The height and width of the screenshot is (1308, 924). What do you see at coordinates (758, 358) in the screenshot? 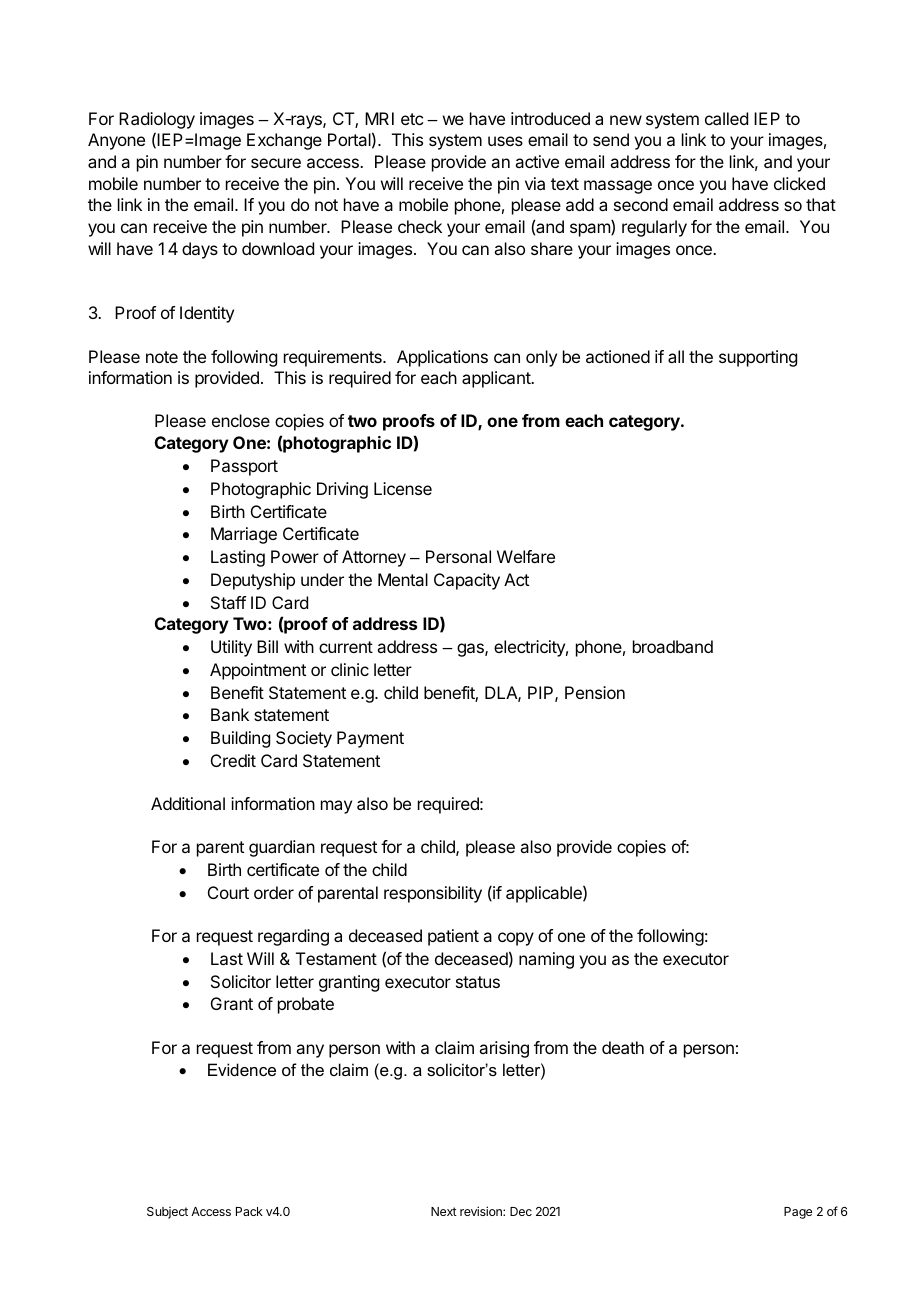
I see `supporting` at bounding box center [758, 358].
